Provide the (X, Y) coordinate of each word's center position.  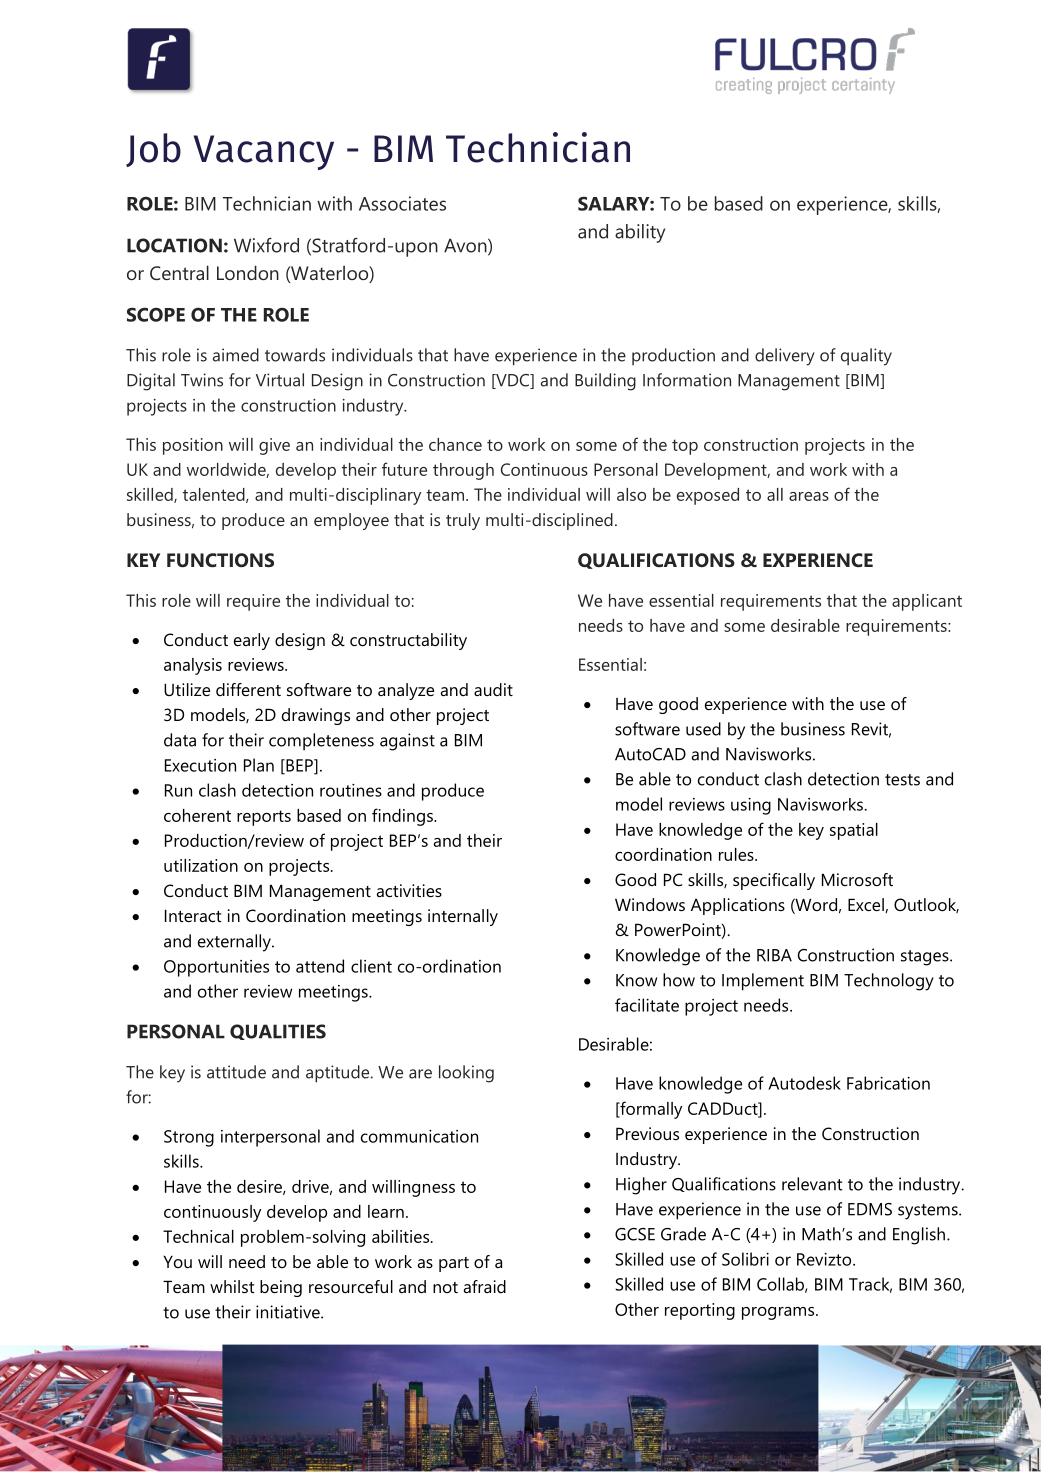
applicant (927, 602)
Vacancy (264, 152)
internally (463, 917)
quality (866, 357)
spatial (854, 831)
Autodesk (804, 1083)
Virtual (280, 380)
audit (493, 689)
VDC (512, 381)
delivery (785, 357)
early (252, 641)
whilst (232, 1286)
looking (466, 1074)
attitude (236, 1072)
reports (264, 818)
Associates (402, 203)
